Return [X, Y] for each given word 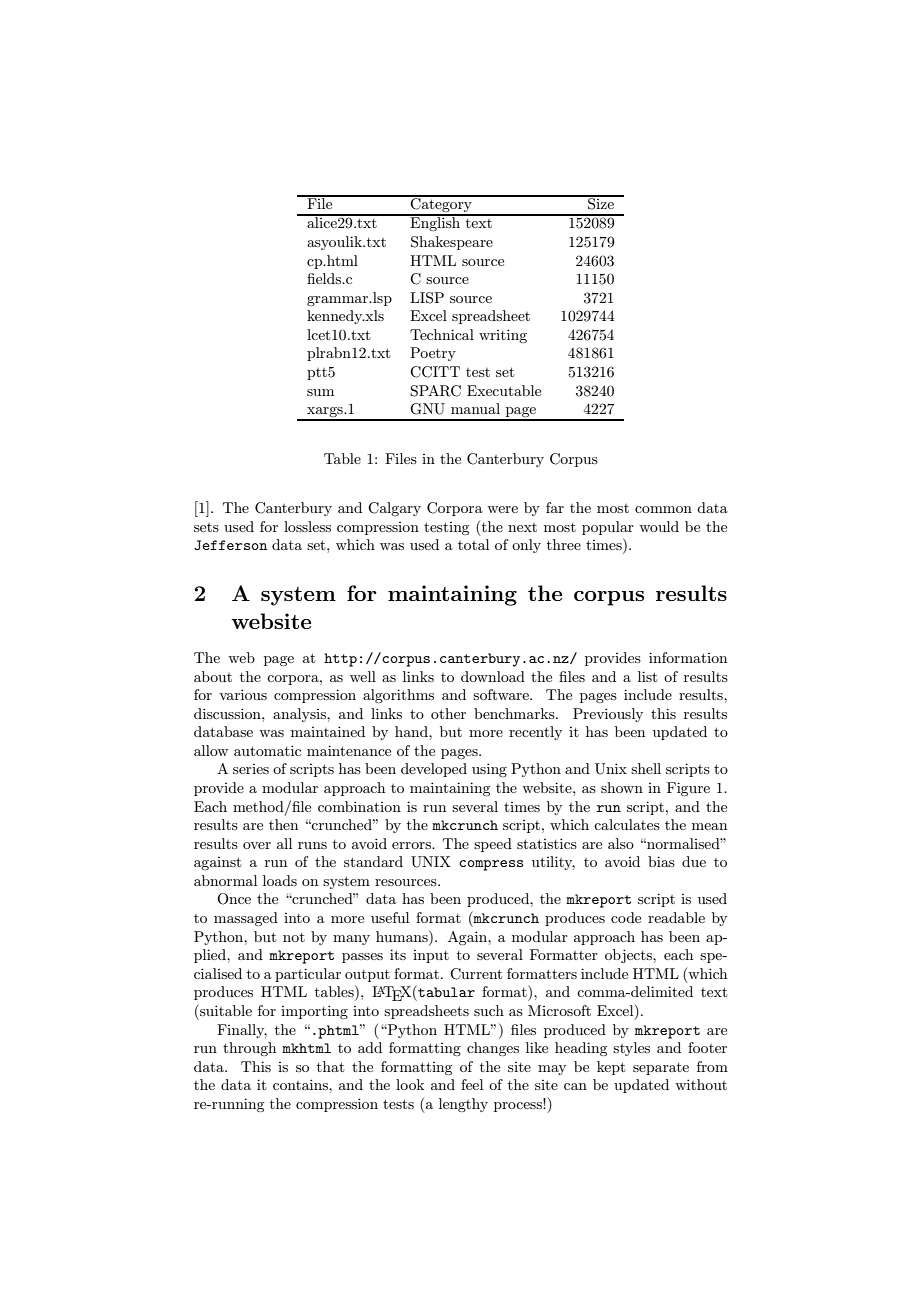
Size [601, 203]
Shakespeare [452, 243]
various [243, 694]
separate [661, 1069]
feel [472, 1084]
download [493, 676]
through [249, 1049]
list [647, 676]
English [435, 223]
